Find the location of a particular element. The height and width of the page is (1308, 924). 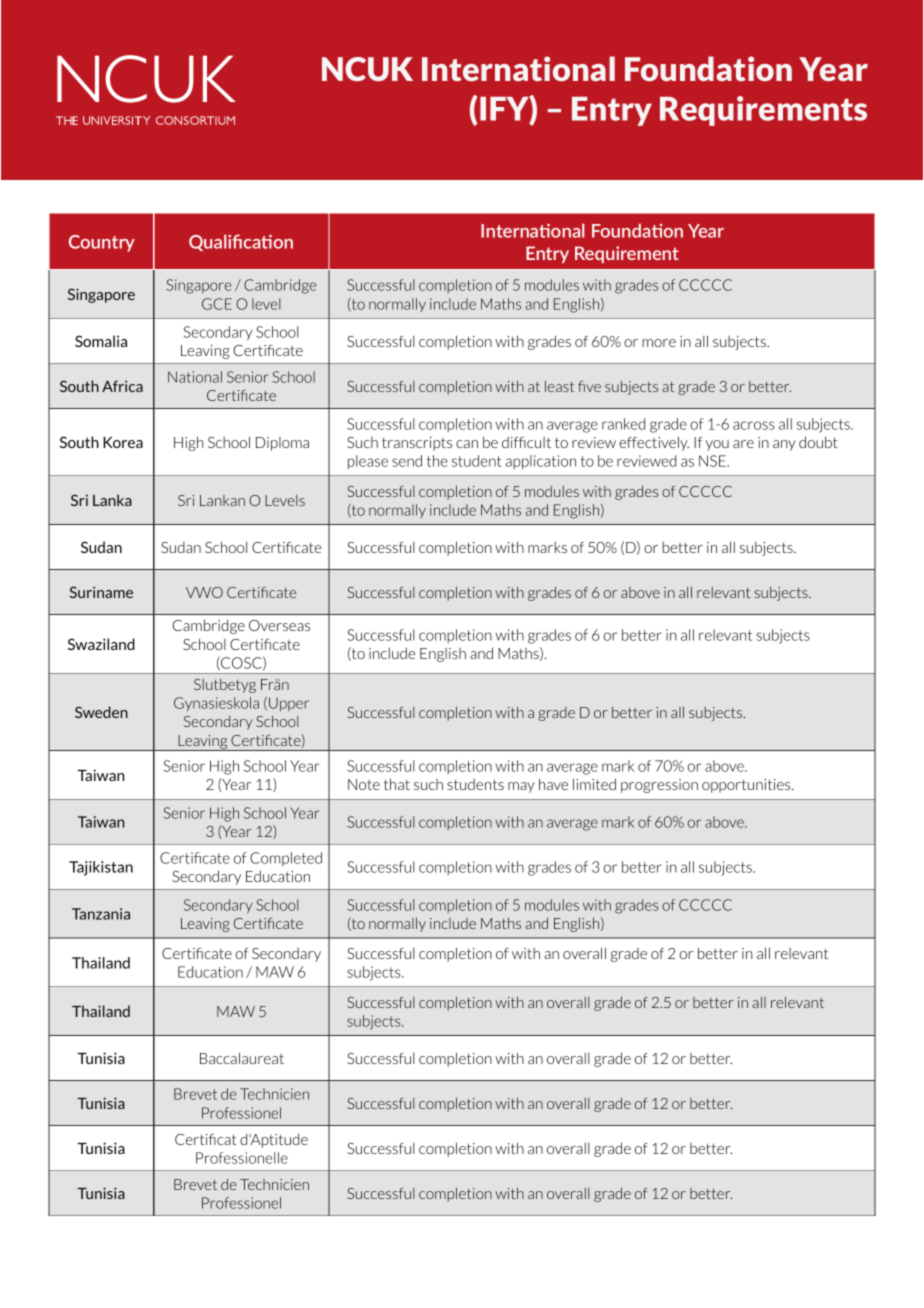

Suriname is located at coordinates (101, 592).
